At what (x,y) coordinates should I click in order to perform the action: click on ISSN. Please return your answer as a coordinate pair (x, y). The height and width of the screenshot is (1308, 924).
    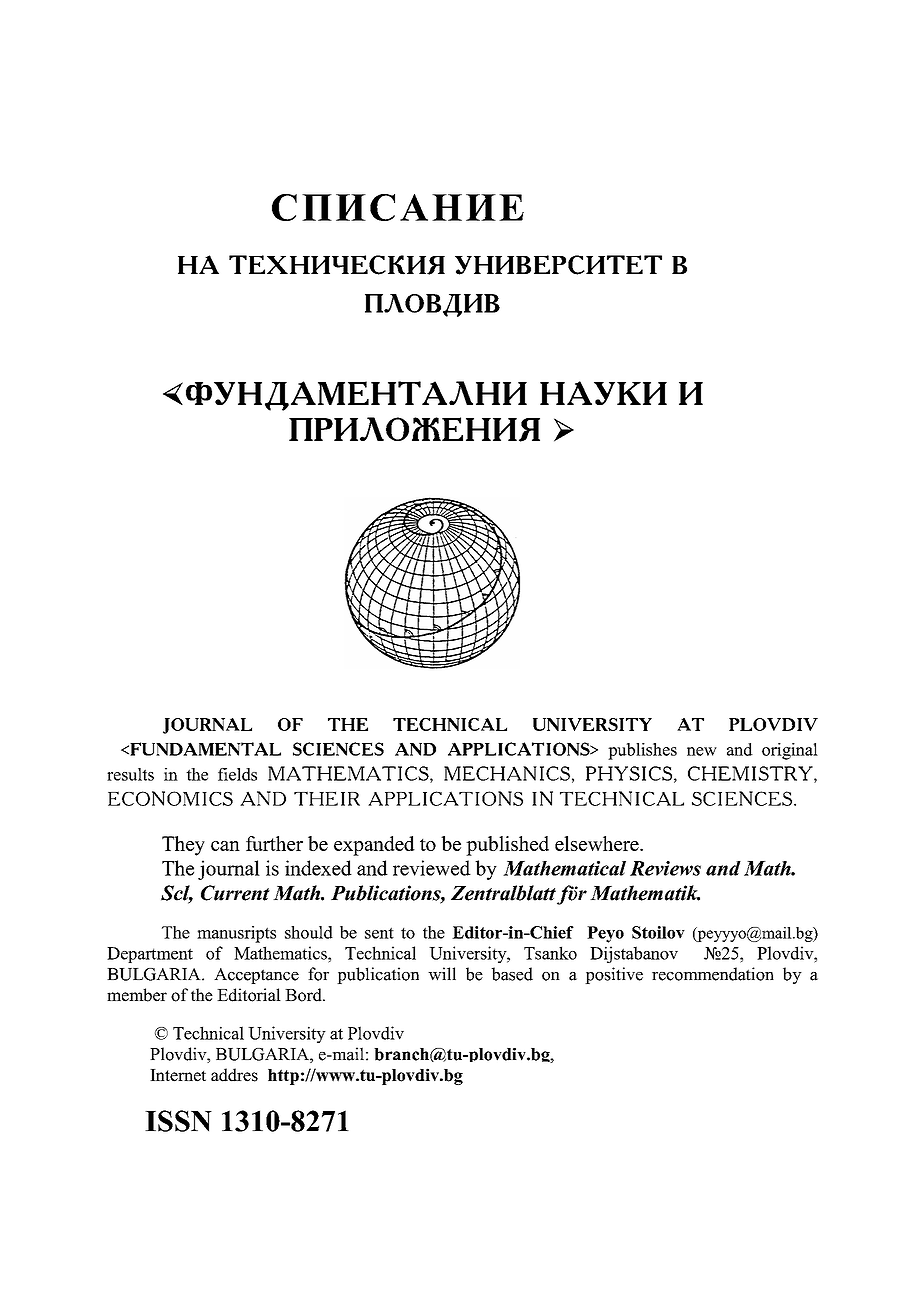
    Looking at the image, I should click on (178, 1121).
